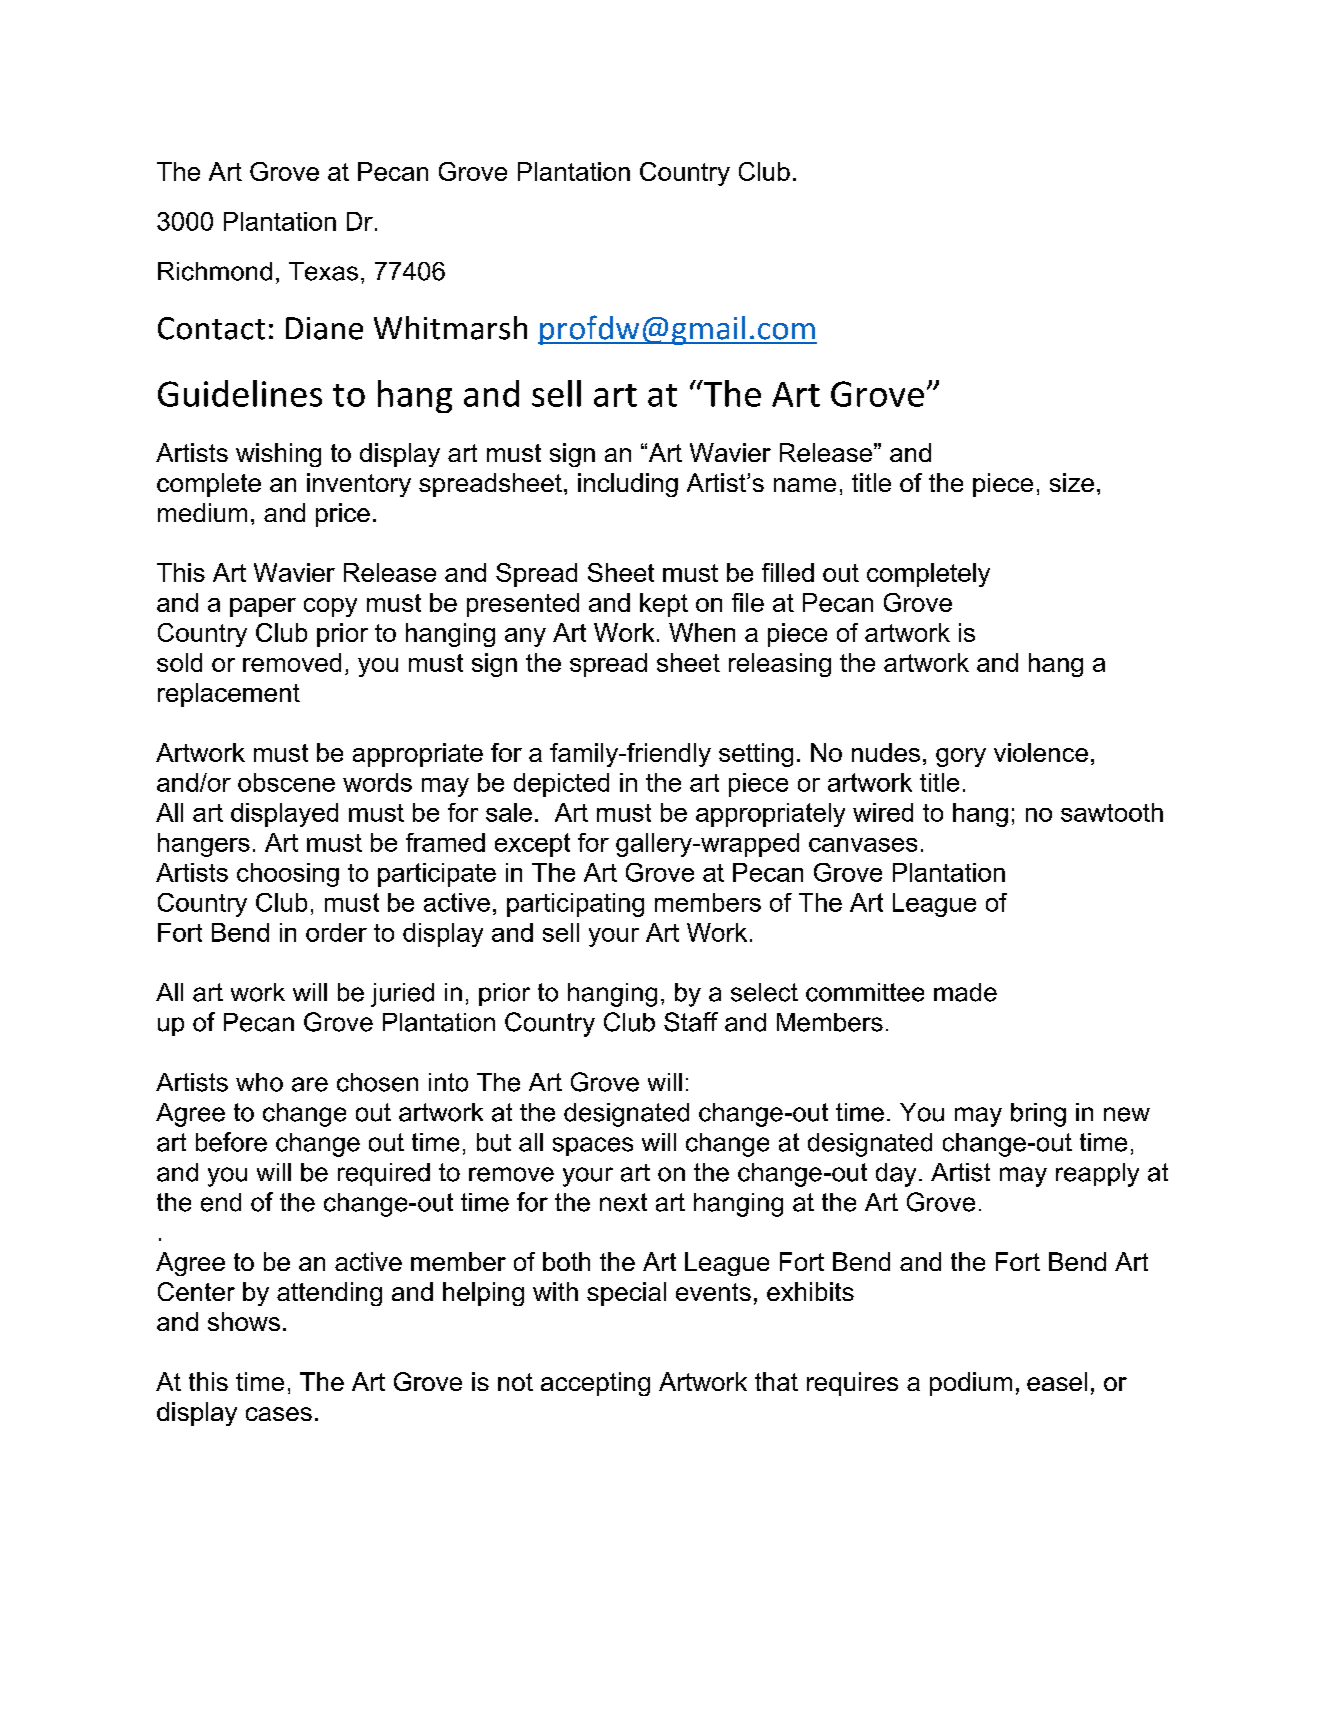 Image resolution: width=1329 pixels, height=1720 pixels. Describe the element at coordinates (288, 875) in the screenshot. I see `choosing` at that location.
